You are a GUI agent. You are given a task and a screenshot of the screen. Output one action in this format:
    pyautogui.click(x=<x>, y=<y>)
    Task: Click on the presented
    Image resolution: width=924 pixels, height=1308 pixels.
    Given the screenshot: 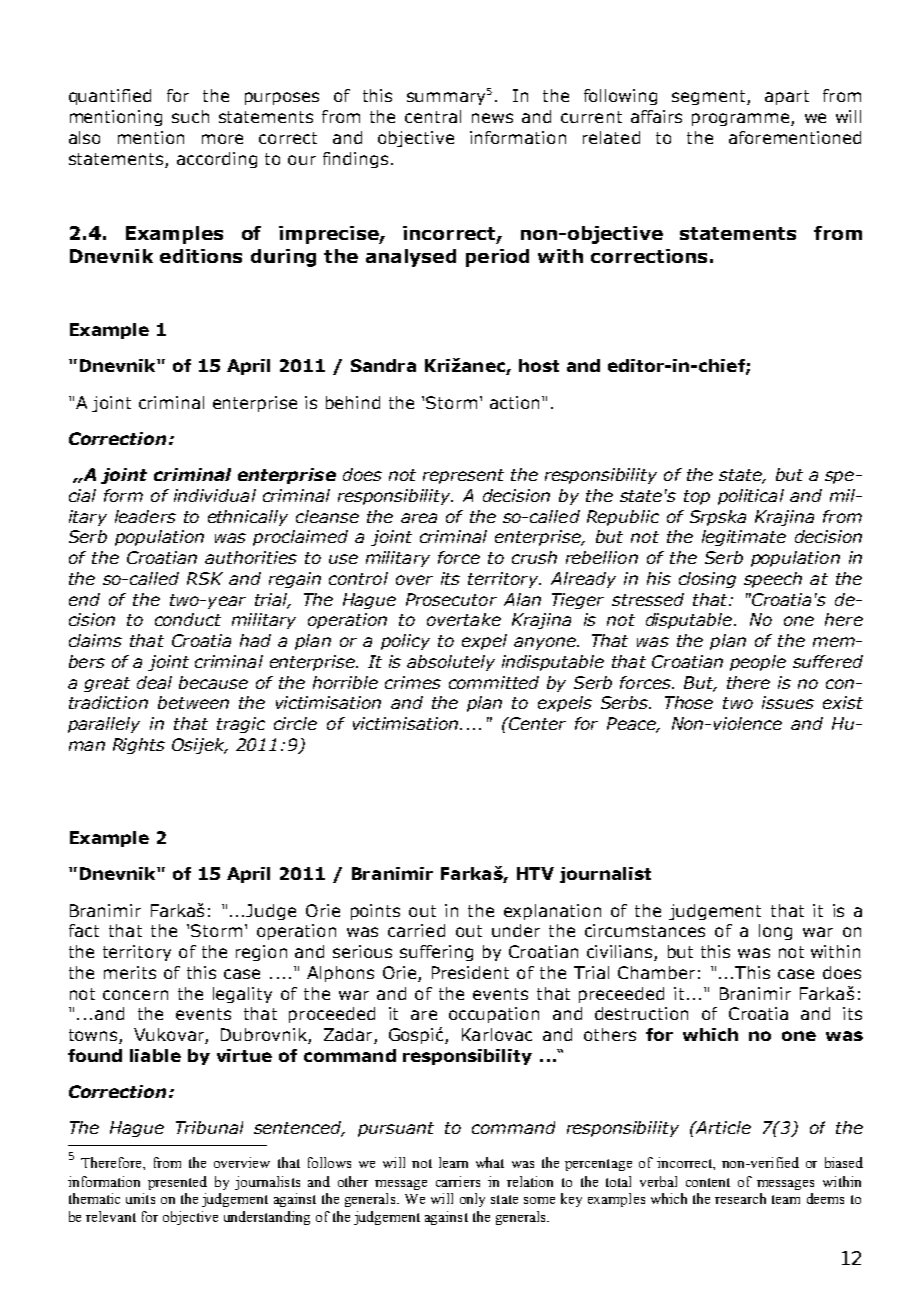 What is the action you would take?
    pyautogui.click(x=177, y=1183)
